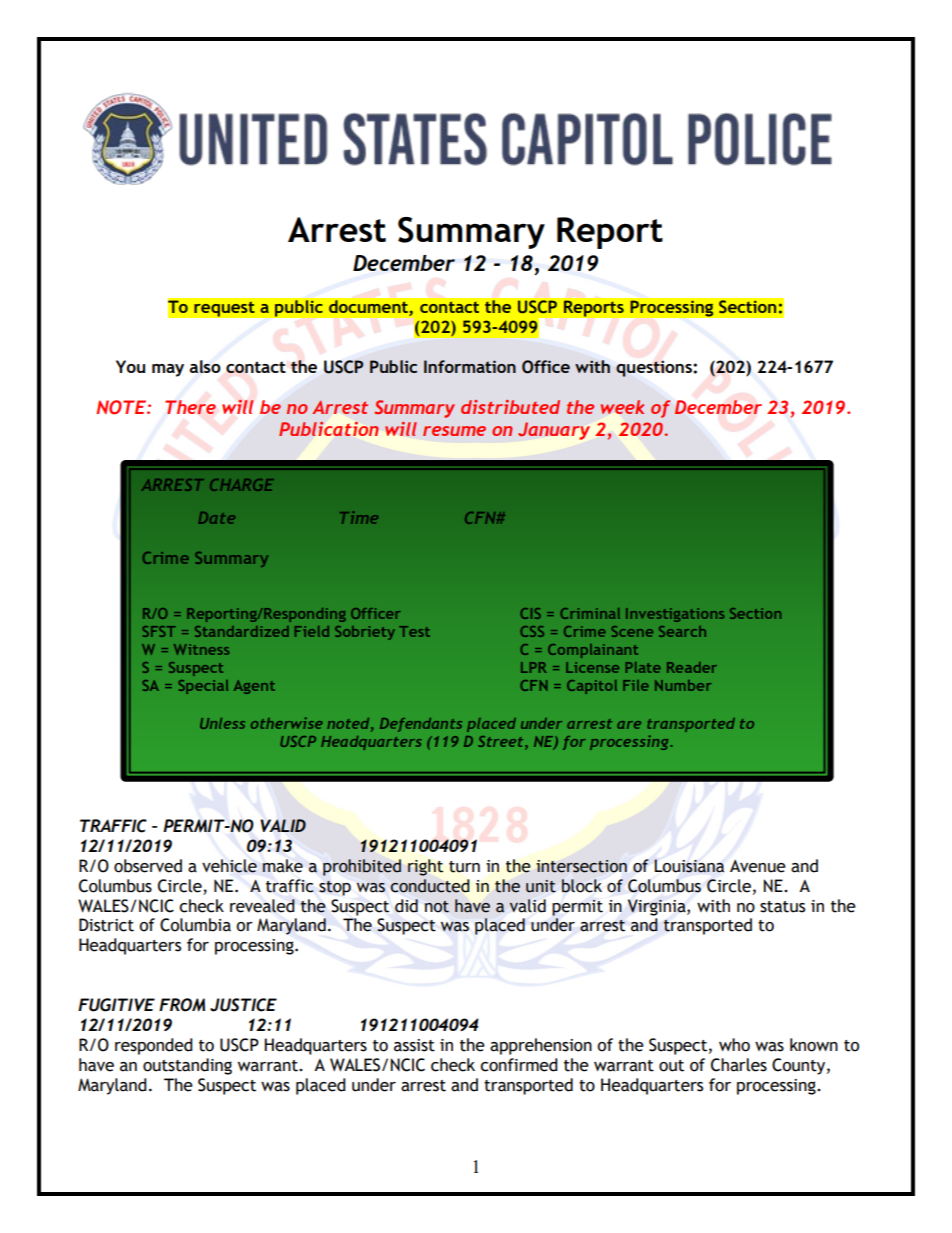 Image resolution: width=952 pixels, height=1233 pixels. I want to click on There, so click(190, 407).
